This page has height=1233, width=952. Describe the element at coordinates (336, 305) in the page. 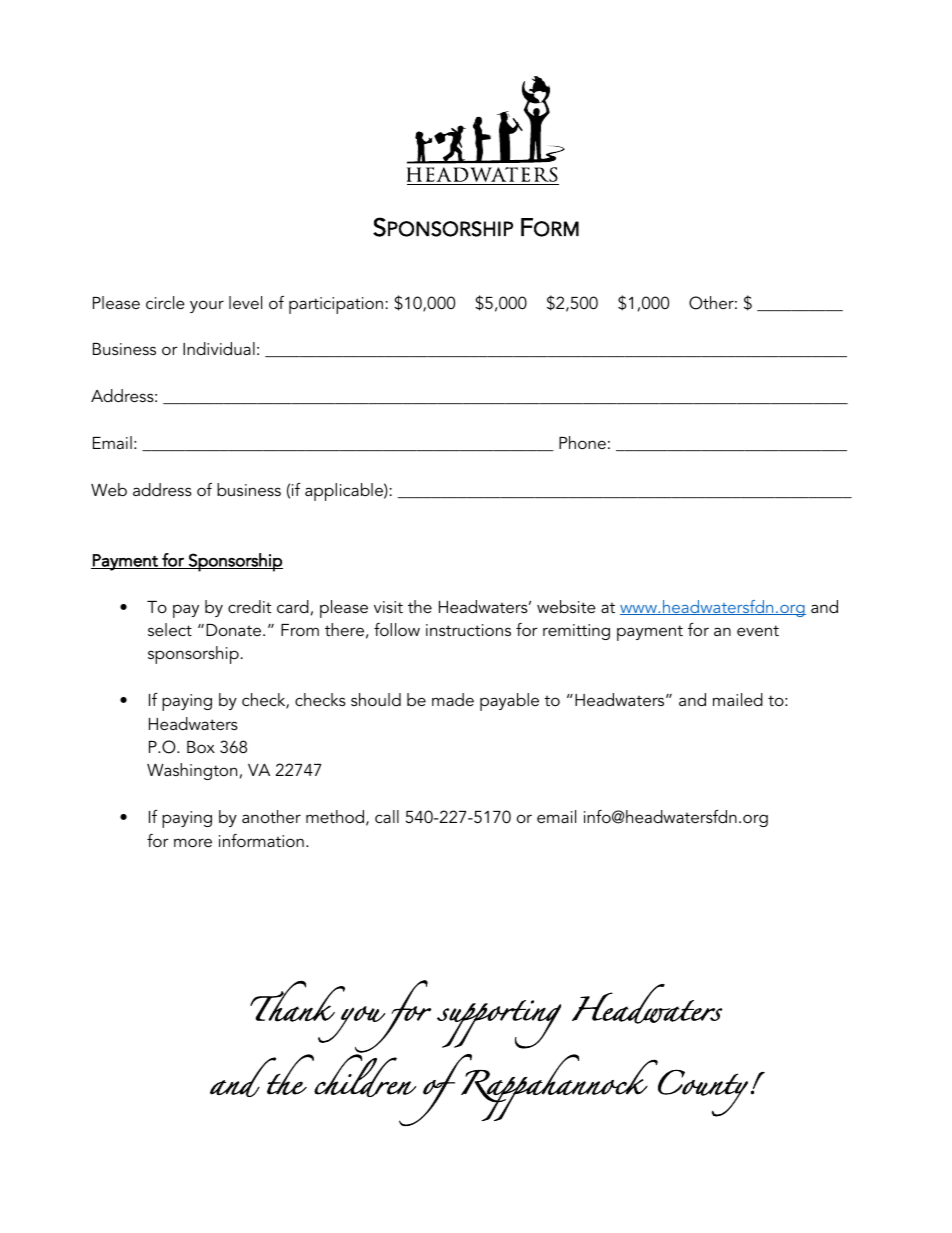

I see `participation` at that location.
